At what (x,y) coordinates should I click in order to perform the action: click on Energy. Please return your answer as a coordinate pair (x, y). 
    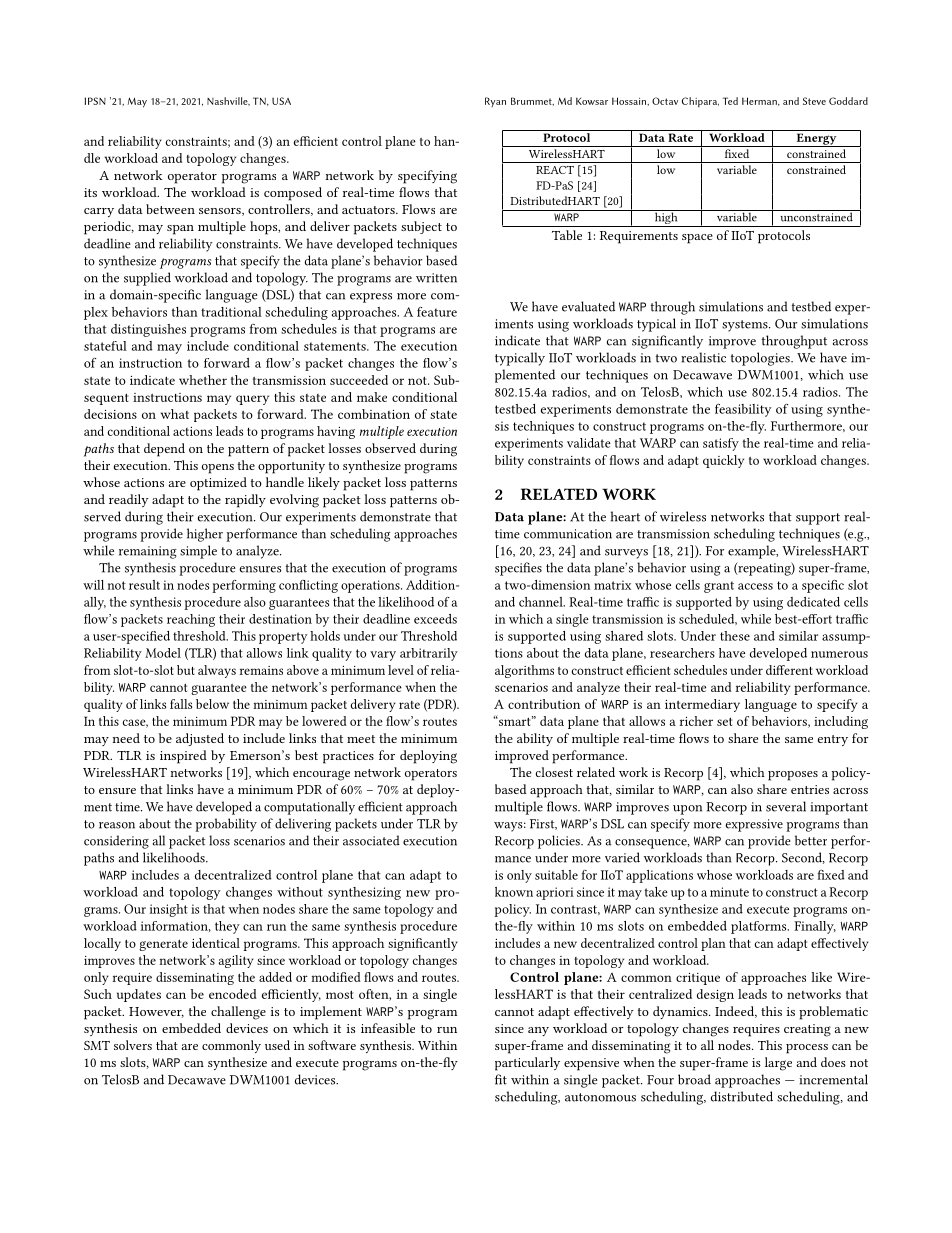
    Looking at the image, I should click on (816, 140).
